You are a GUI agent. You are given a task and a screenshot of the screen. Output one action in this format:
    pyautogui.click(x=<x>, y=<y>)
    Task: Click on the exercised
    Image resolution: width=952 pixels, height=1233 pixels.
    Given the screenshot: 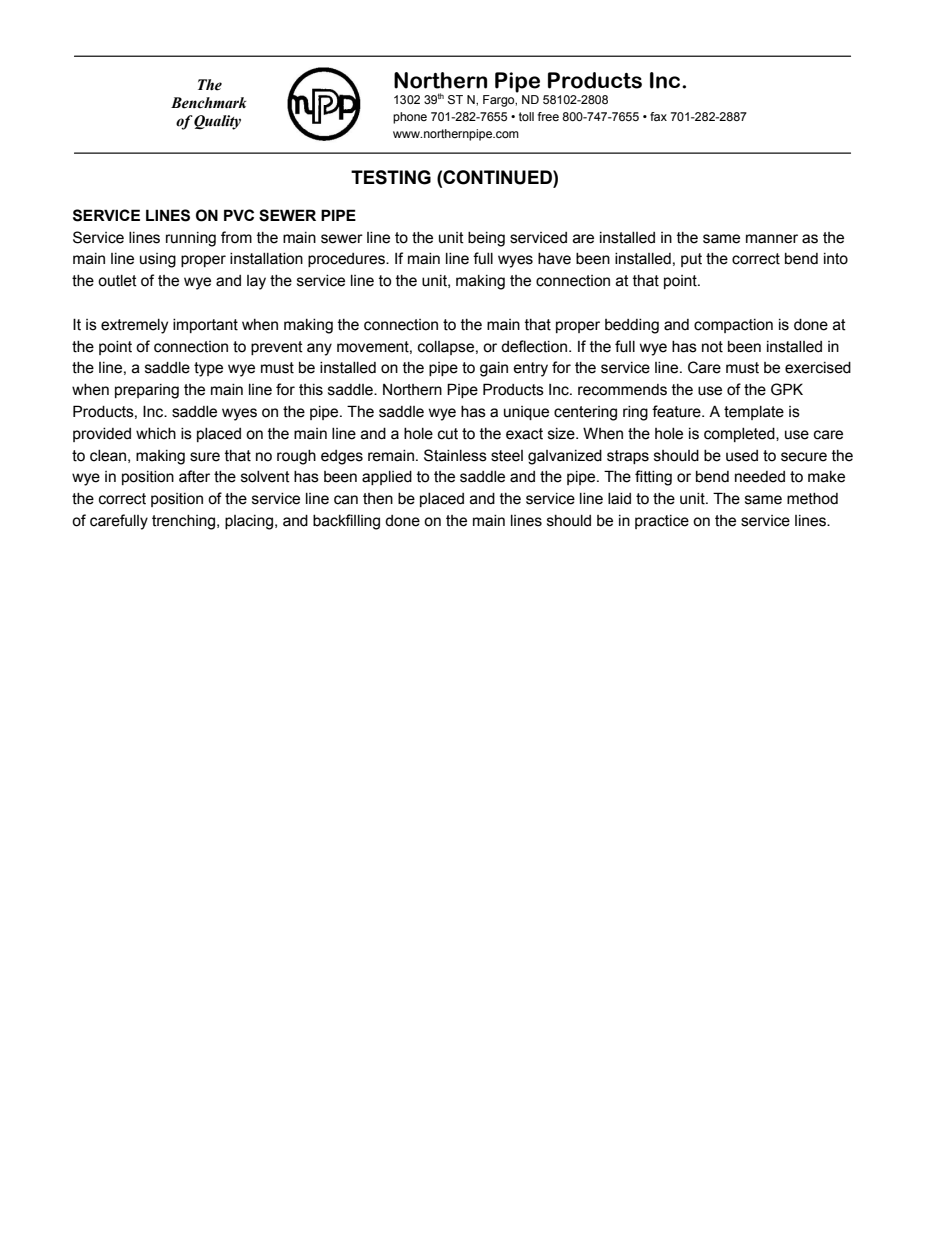 What is the action you would take?
    pyautogui.click(x=818, y=368)
